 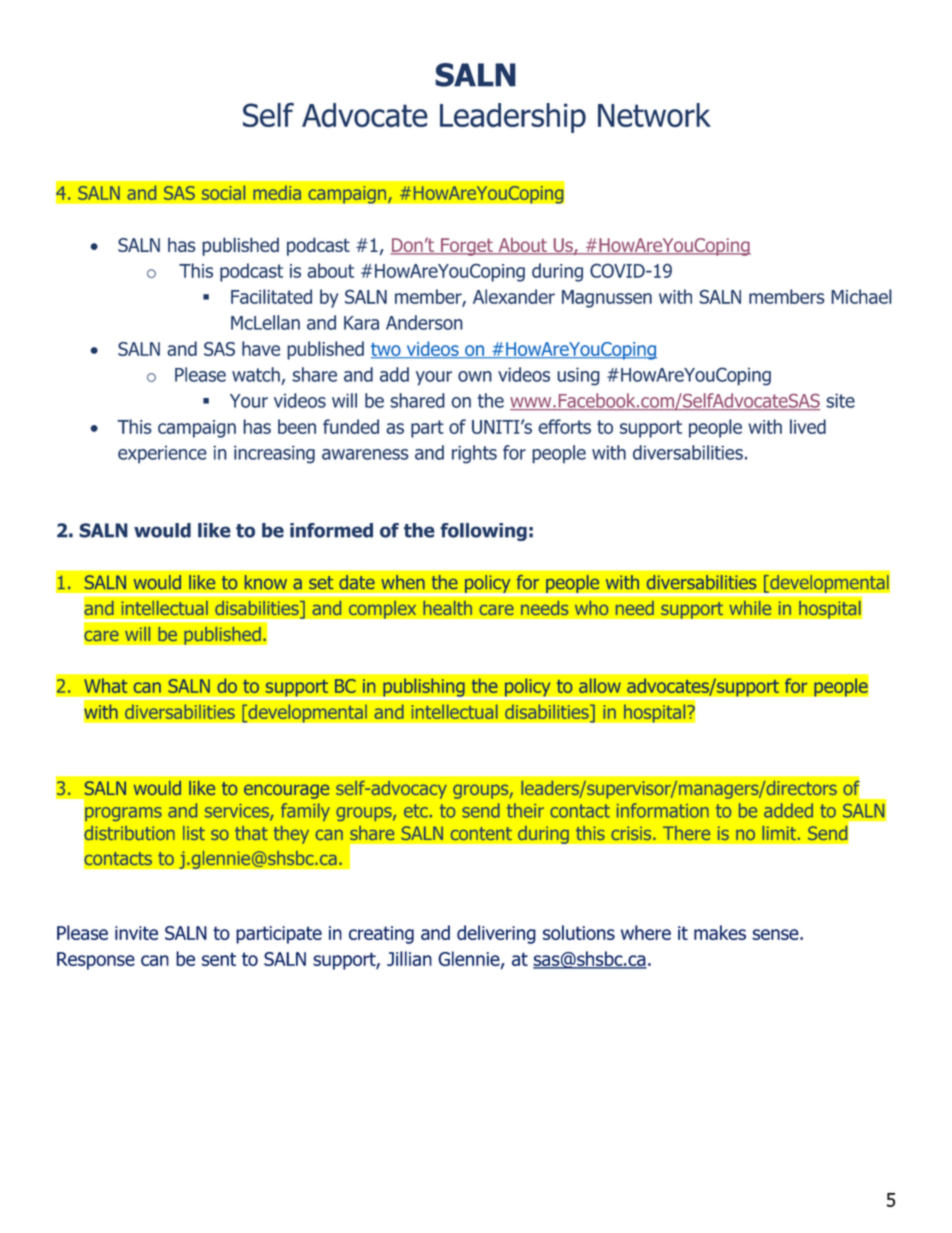 What do you see at coordinates (496, 934) in the screenshot?
I see `delivering` at bounding box center [496, 934].
